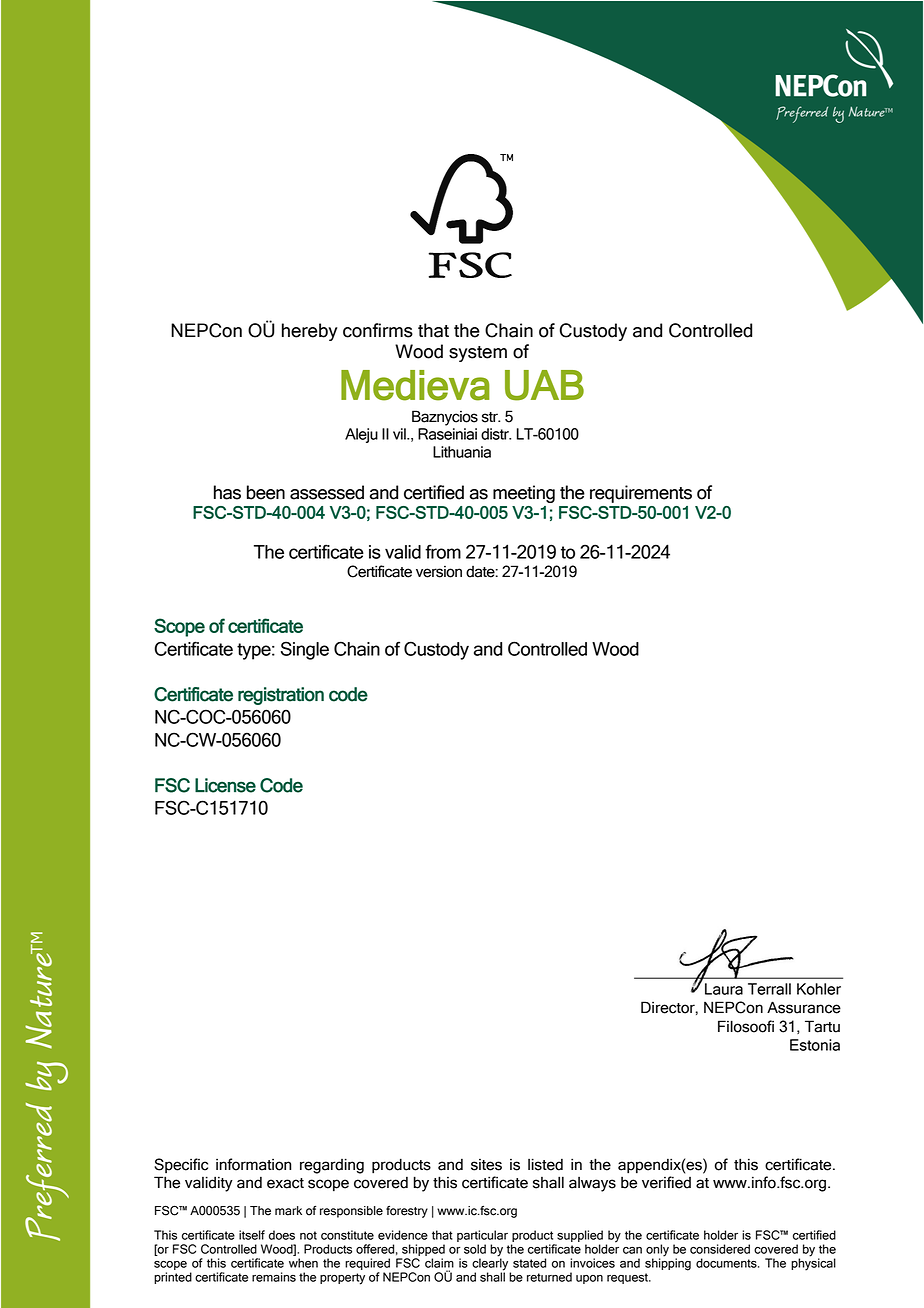 This document has width=924, height=1308. What do you see at coordinates (486, 1165) in the document?
I see `sites` at bounding box center [486, 1165].
